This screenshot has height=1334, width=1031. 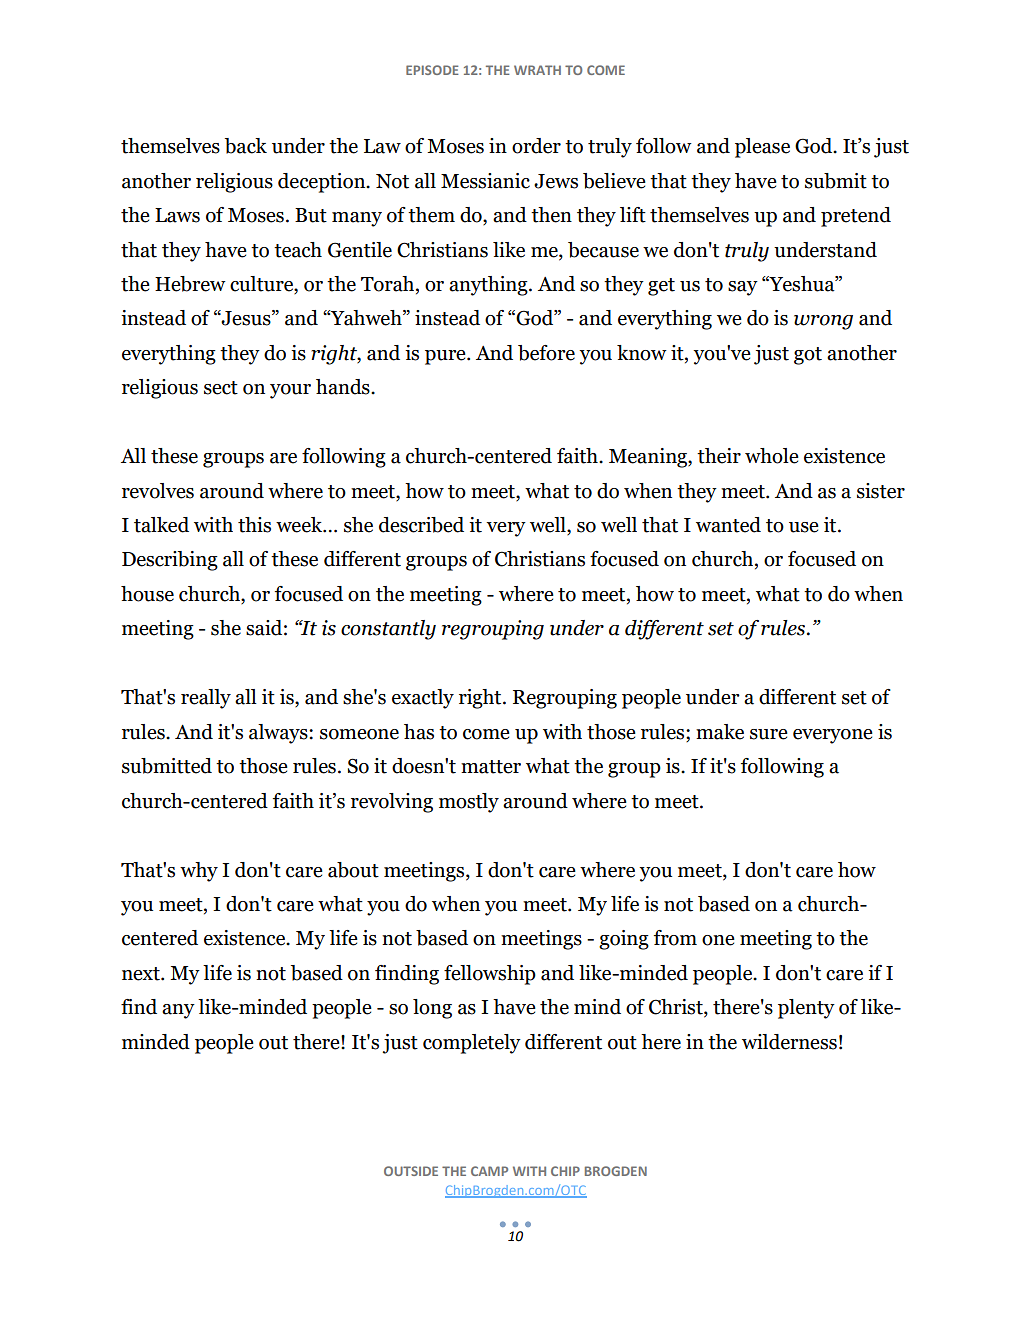 I want to click on OUTSIDE, so click(x=411, y=1171).
